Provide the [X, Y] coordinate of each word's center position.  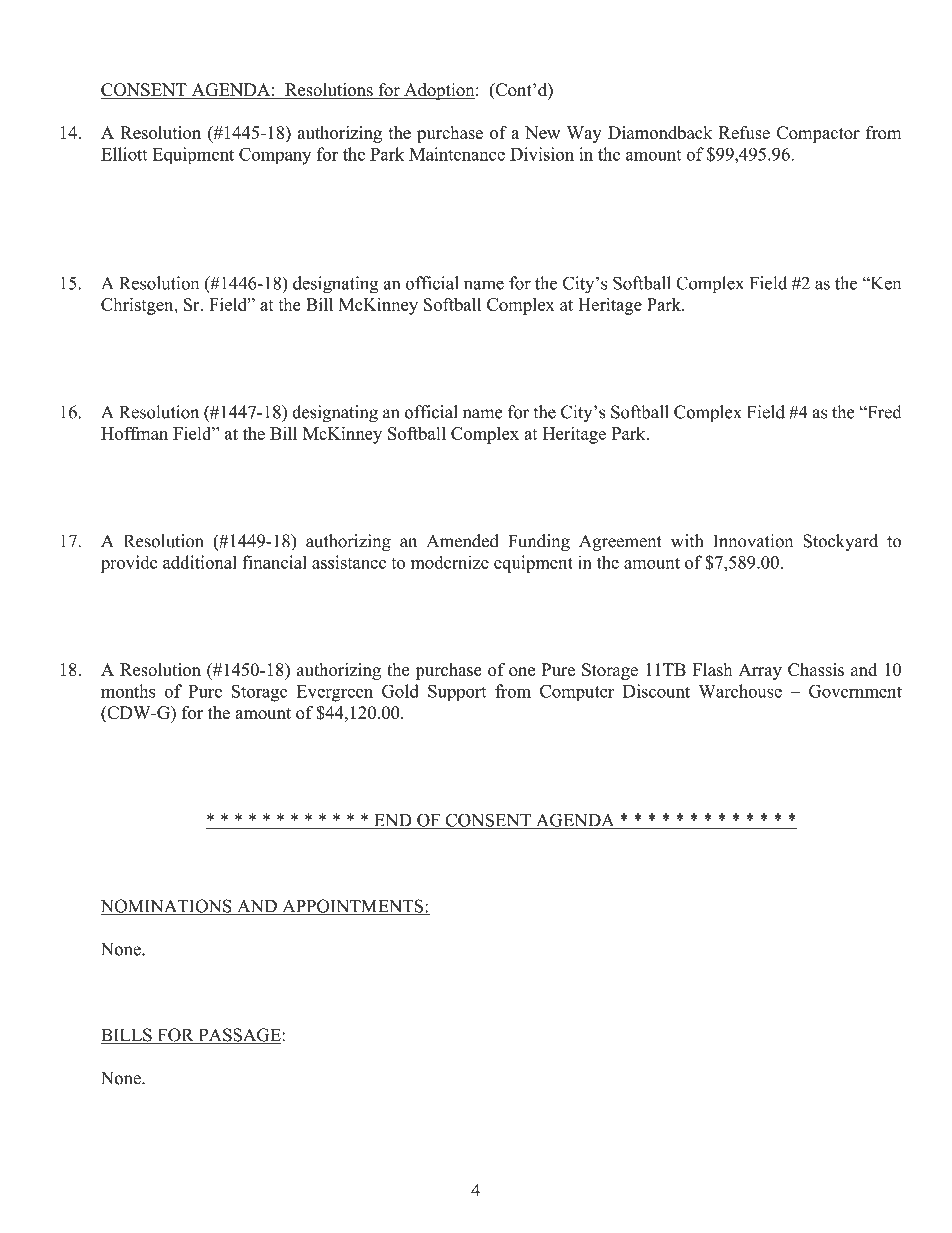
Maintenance [457, 154]
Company [275, 156]
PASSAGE [238, 1036]
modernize [450, 562]
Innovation [753, 541]
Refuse [744, 132]
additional [199, 562]
